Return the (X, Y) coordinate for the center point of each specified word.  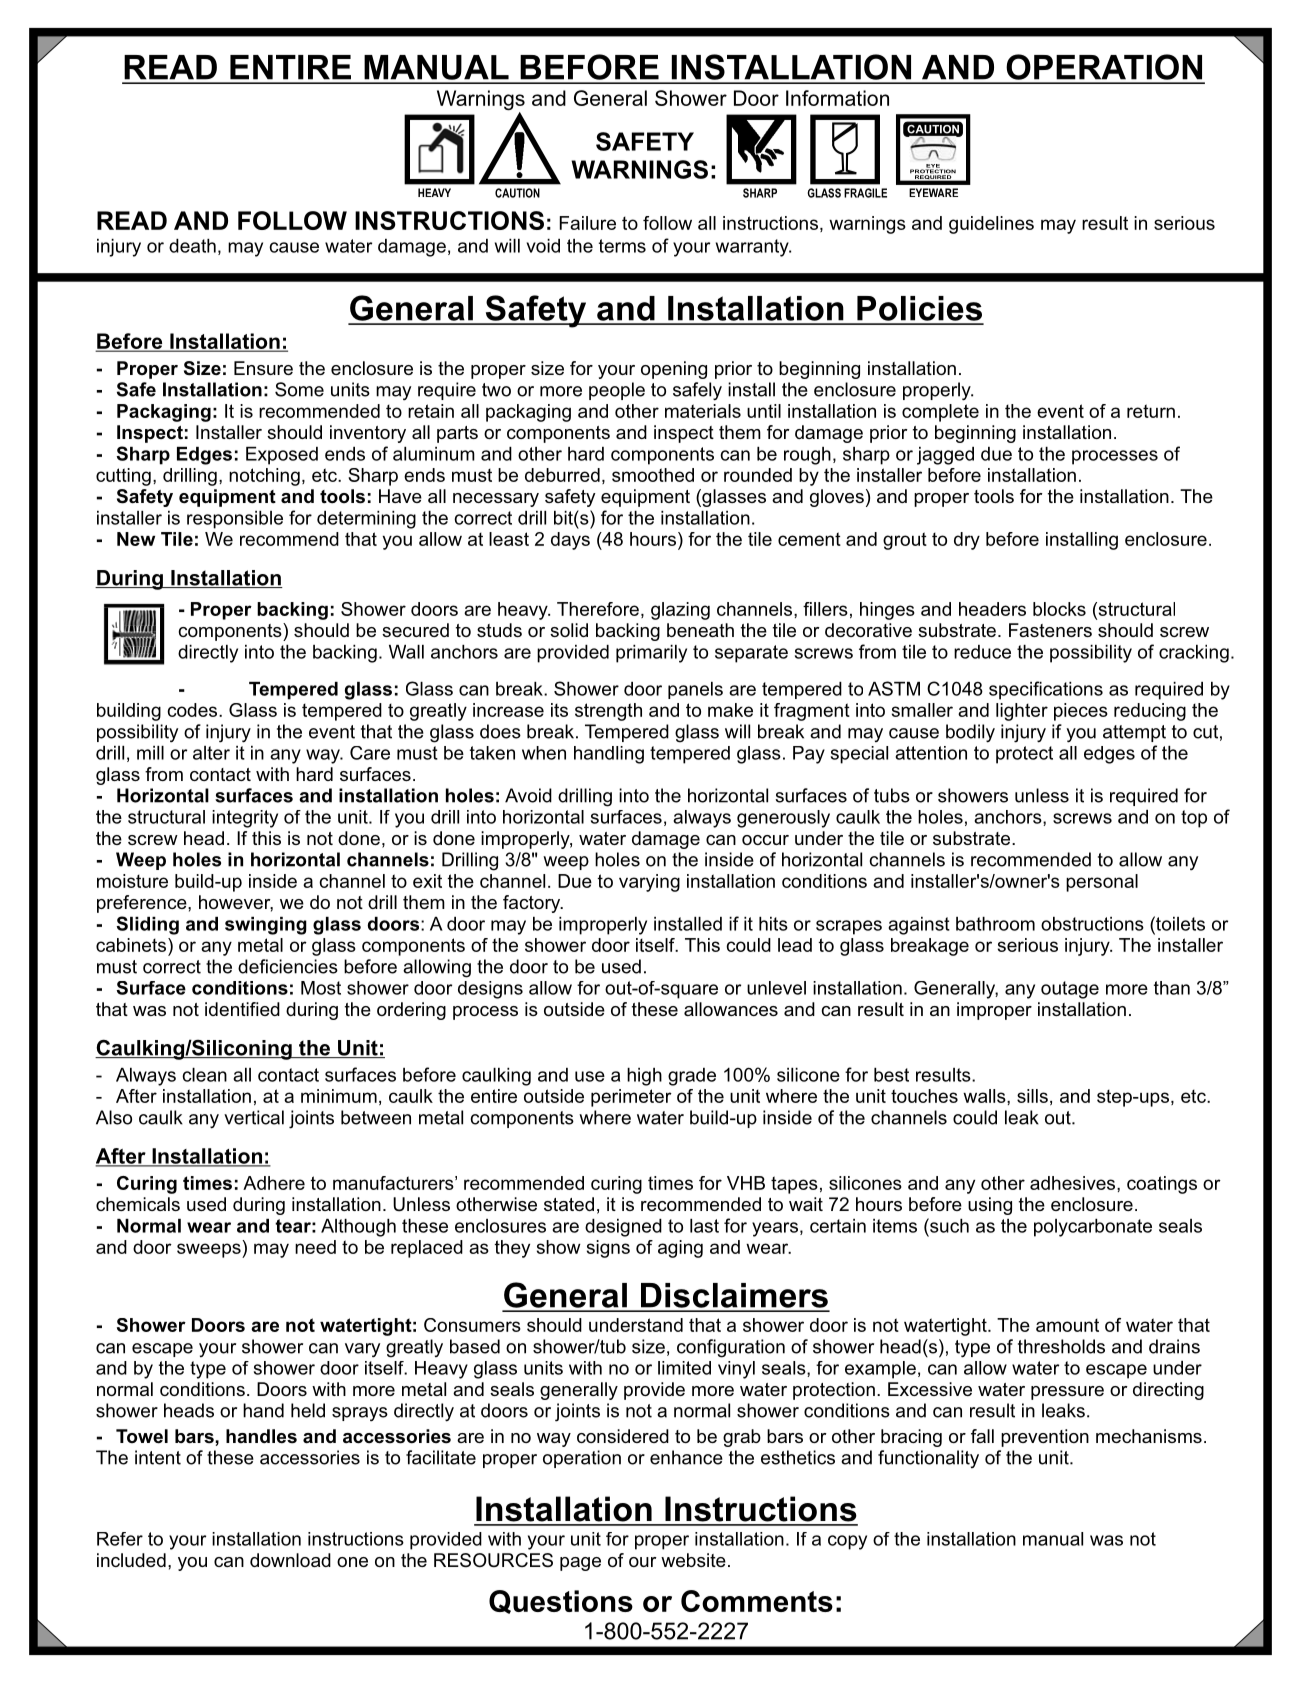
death (192, 246)
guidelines (991, 225)
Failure (588, 223)
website (693, 1560)
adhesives (1074, 1183)
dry (967, 541)
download (290, 1560)
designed (623, 1228)
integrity (245, 819)
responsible (235, 520)
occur (765, 840)
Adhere (274, 1183)
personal (1102, 883)
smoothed (653, 475)
